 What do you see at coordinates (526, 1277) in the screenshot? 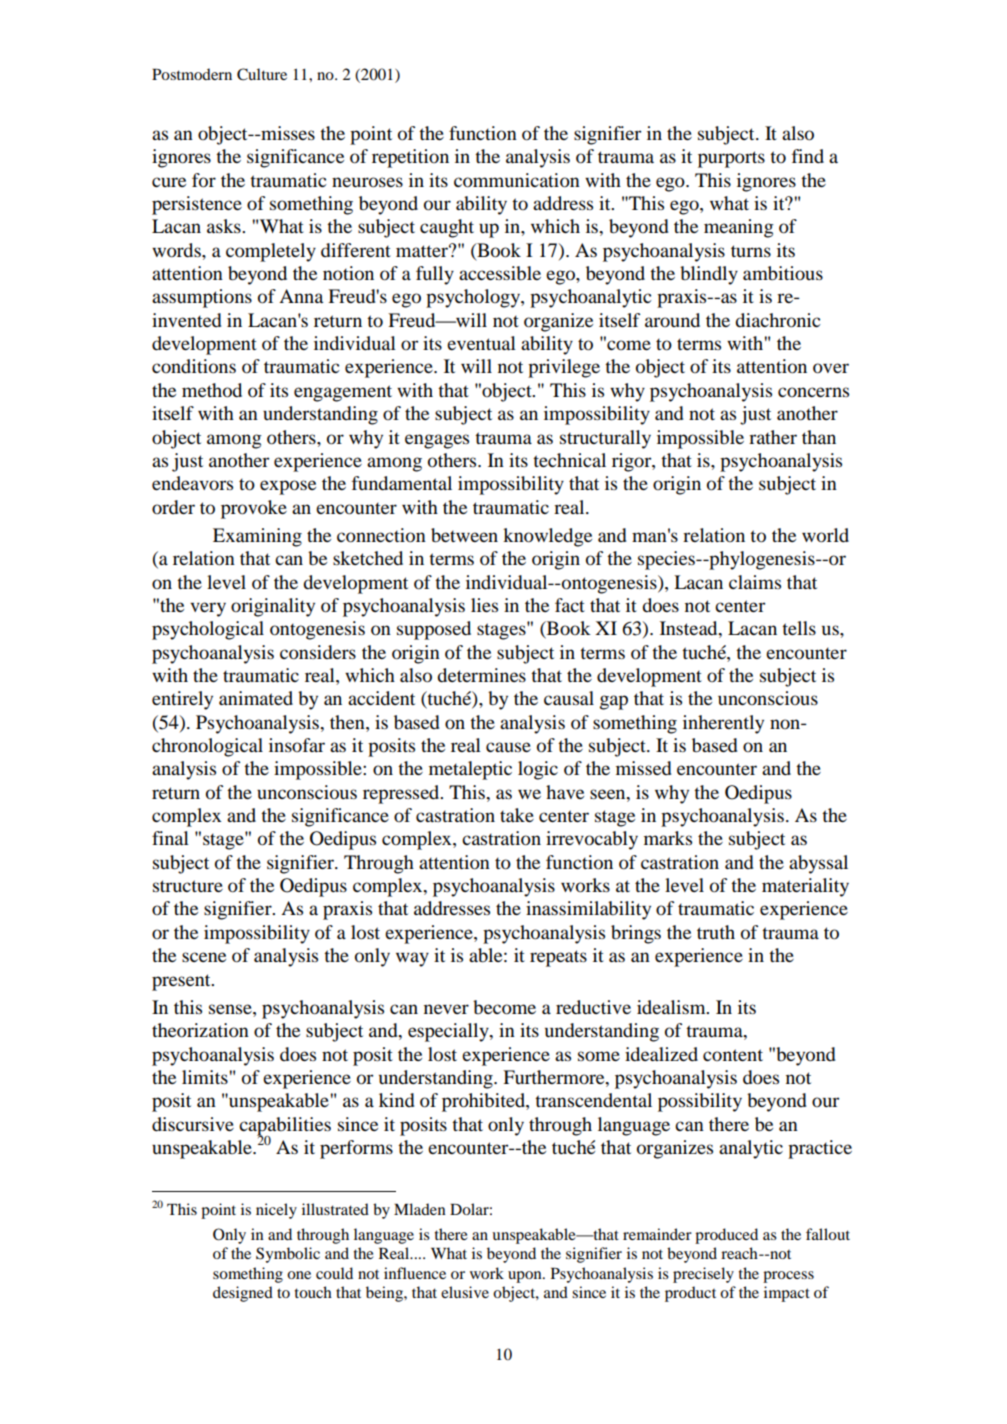
I see `upon` at bounding box center [526, 1277].
